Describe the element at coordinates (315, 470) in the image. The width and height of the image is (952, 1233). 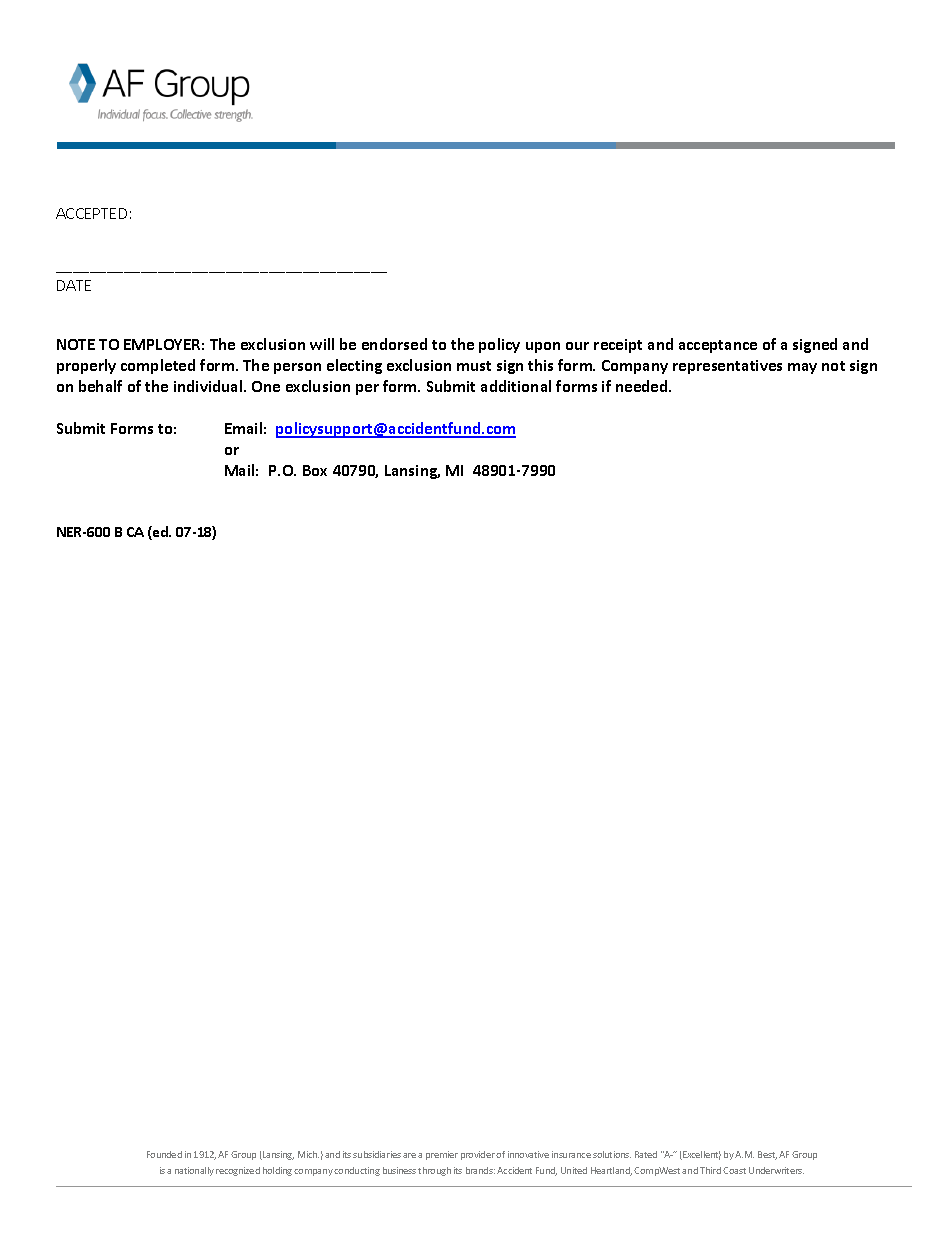
I see `Box` at that location.
